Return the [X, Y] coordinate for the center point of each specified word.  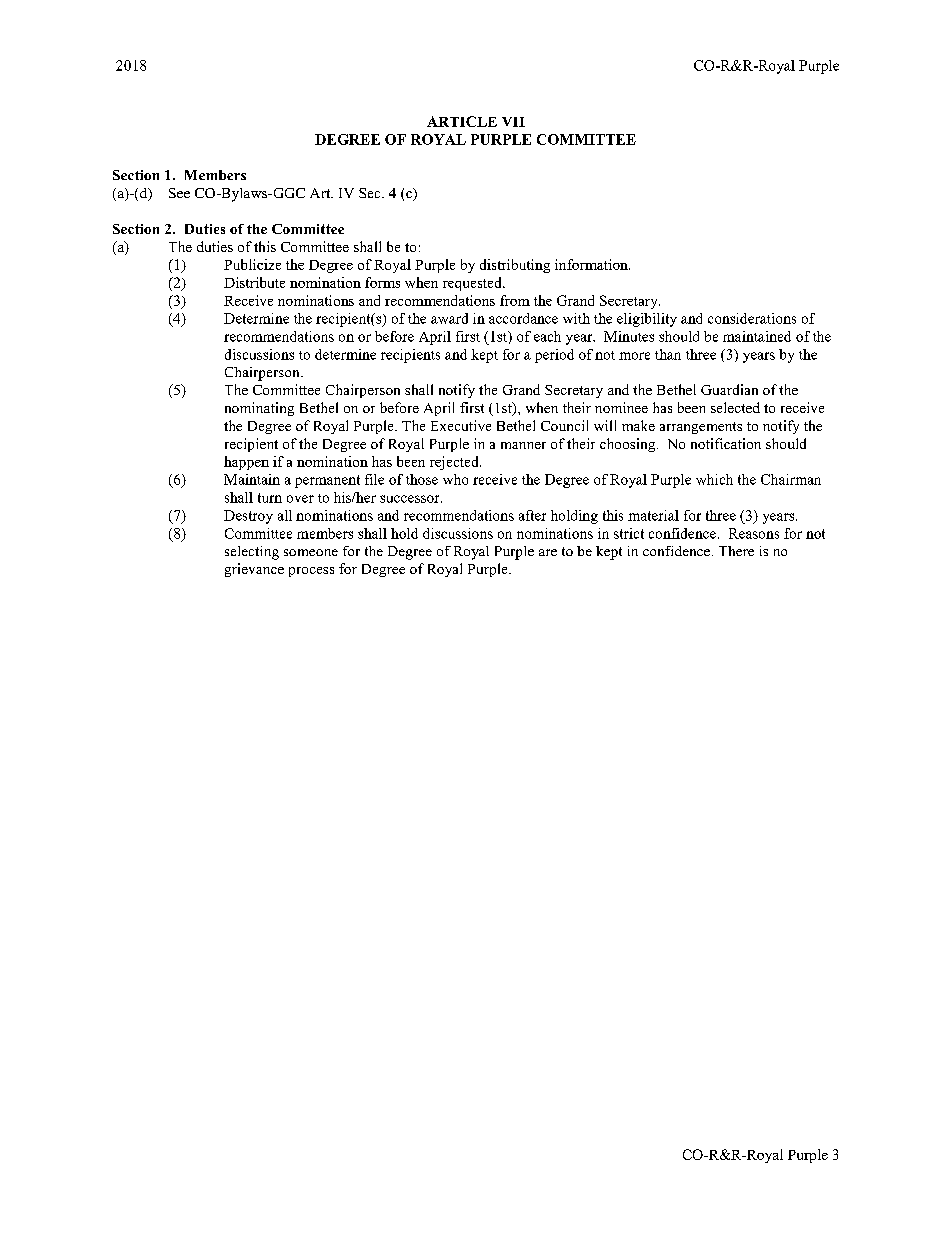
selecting [252, 553]
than [668, 354]
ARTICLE [462, 121]
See [179, 193]
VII [513, 122]
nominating [259, 409]
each [547, 336]
